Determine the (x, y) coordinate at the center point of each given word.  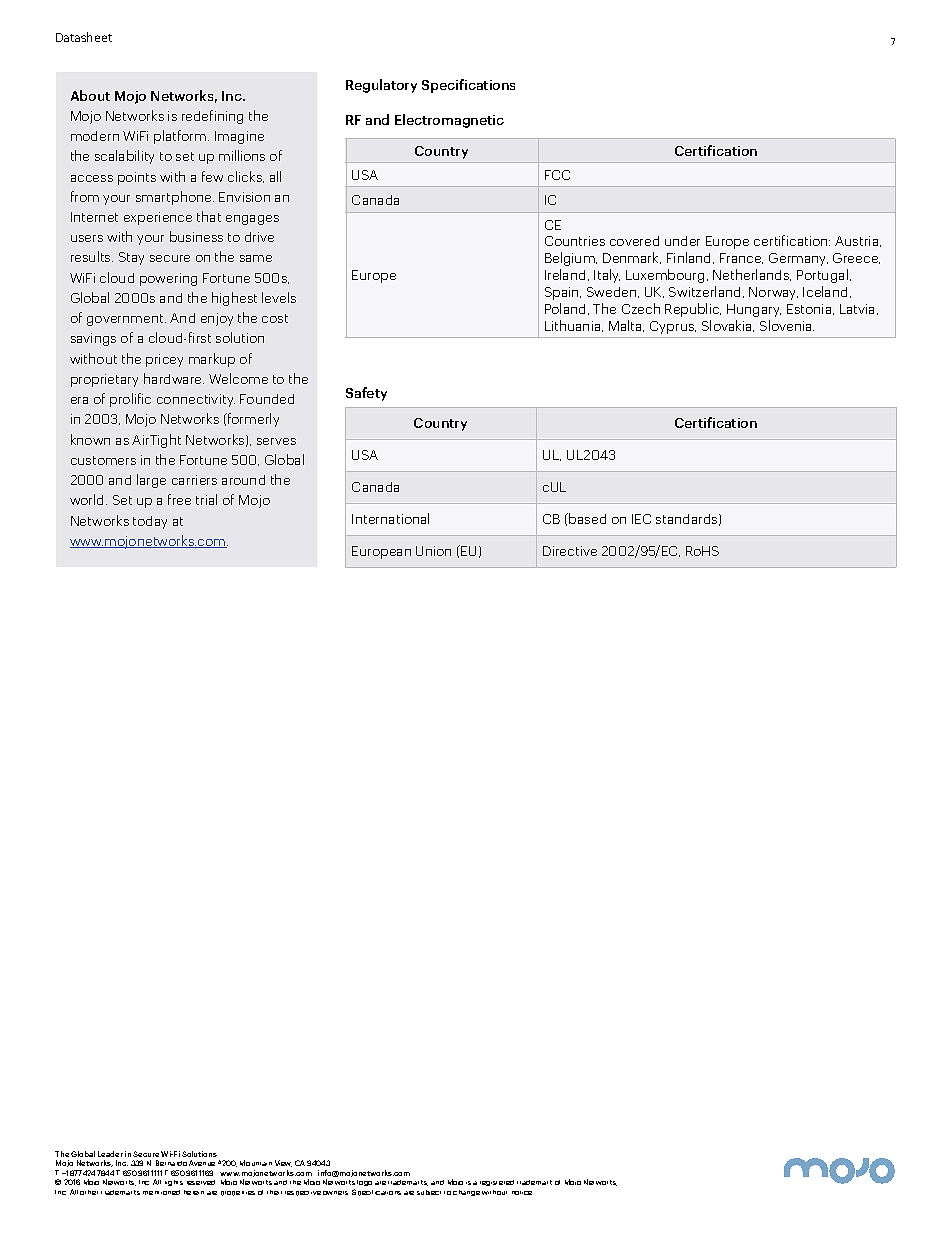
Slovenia (787, 325)
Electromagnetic (449, 121)
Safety (366, 394)
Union (433, 551)
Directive (570, 551)
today (150, 522)
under (682, 241)
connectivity (196, 400)
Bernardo (171, 1163)
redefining (212, 117)
